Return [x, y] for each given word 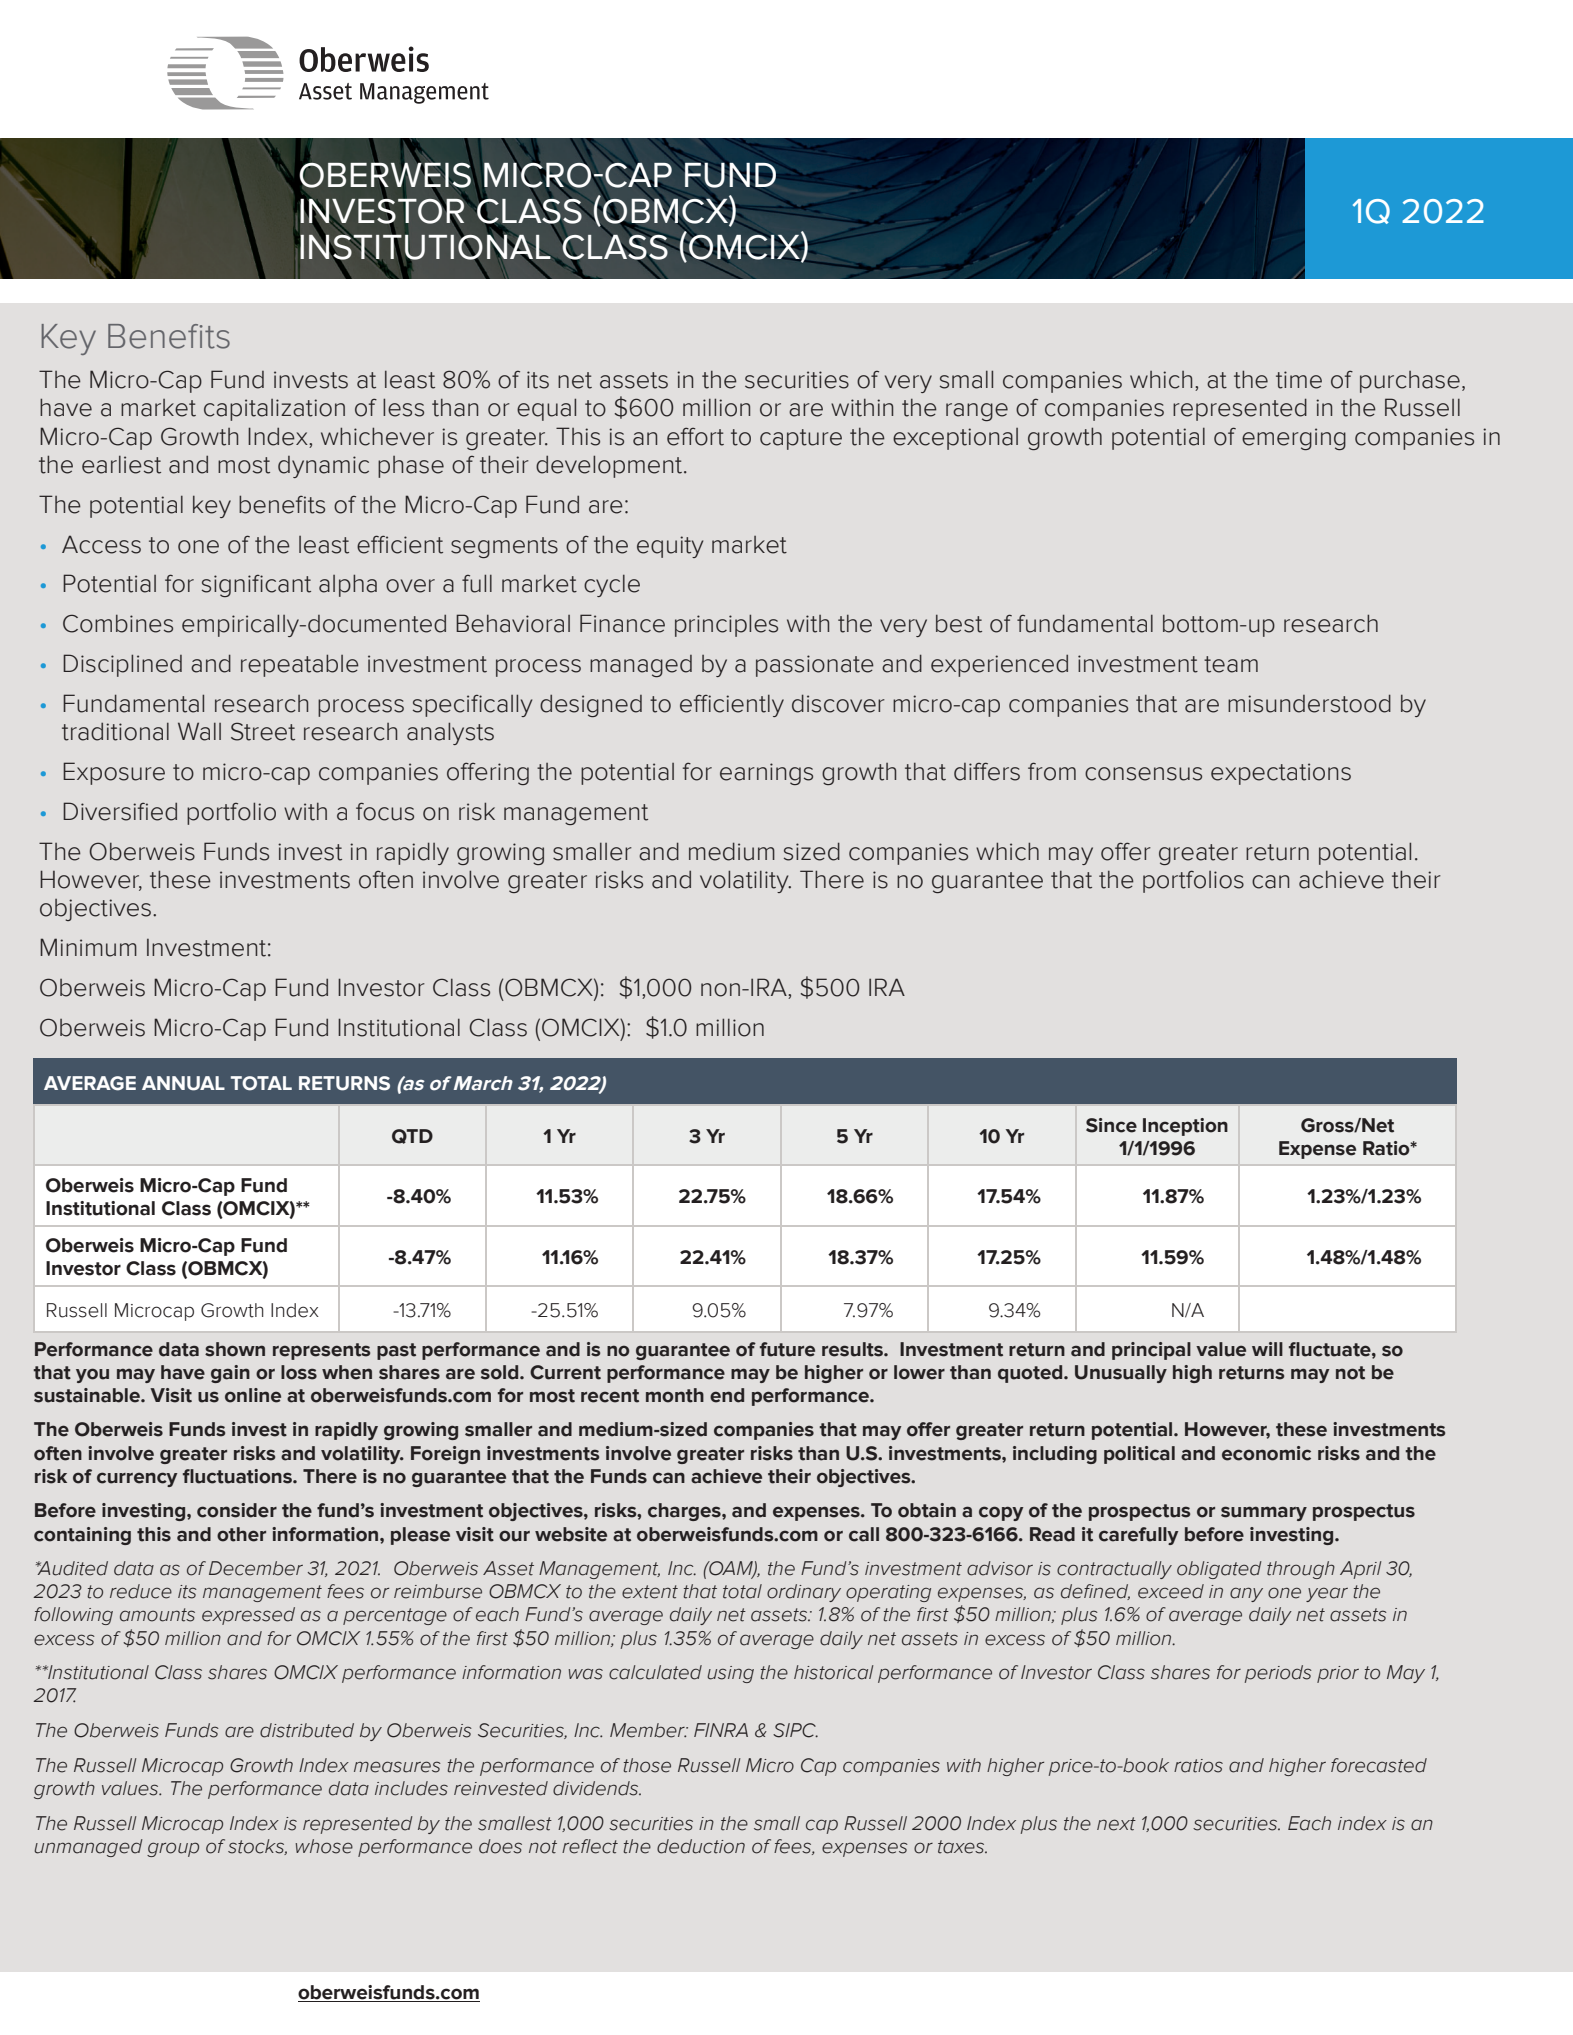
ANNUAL [183, 1083]
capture [801, 439]
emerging [1294, 439]
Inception [1185, 1127]
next [1116, 1824]
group [173, 1849]
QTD [412, 1136]
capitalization [274, 410]
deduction [701, 1846]
